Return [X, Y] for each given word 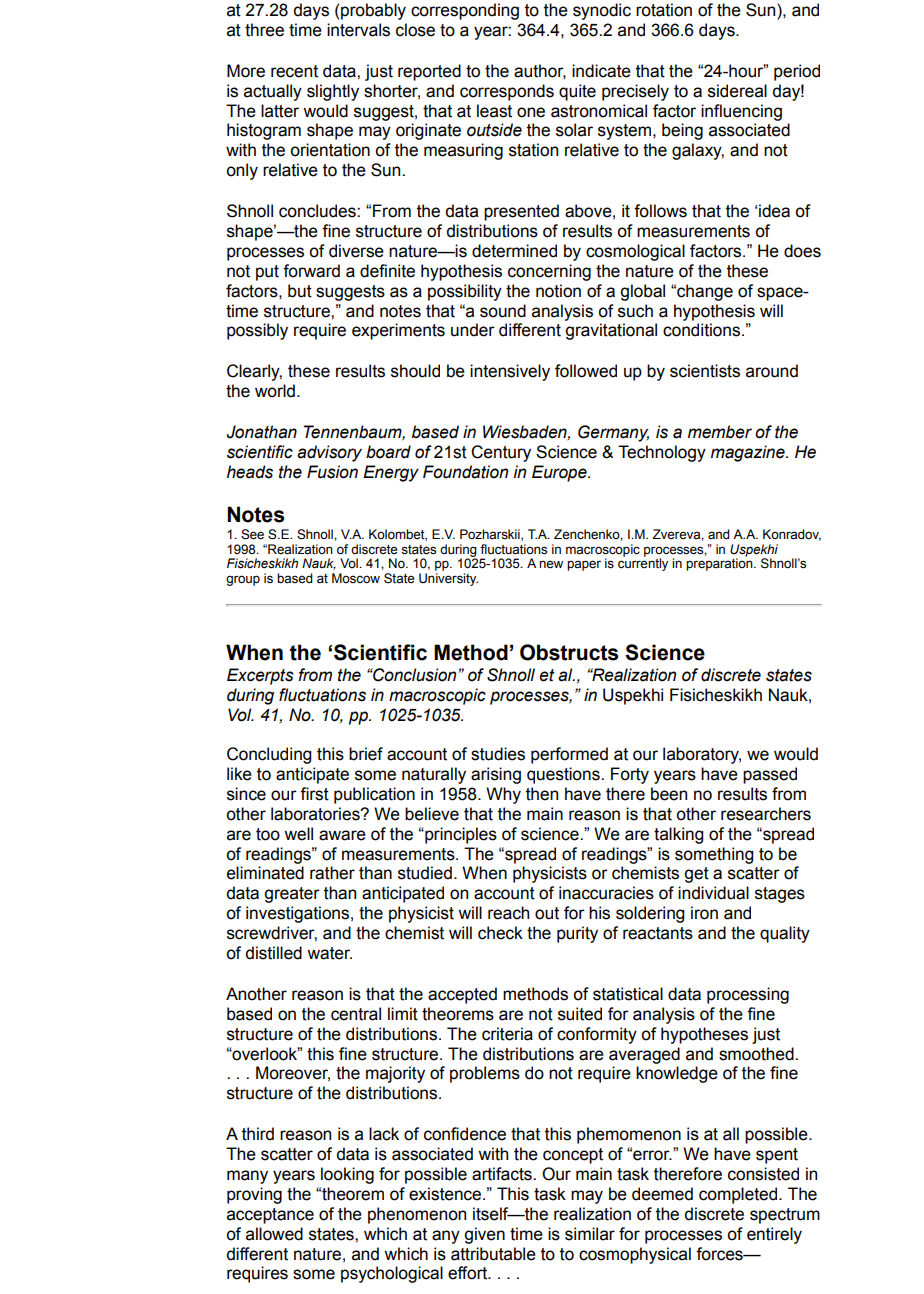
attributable [493, 1254]
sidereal [737, 91]
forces [720, 1254]
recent [294, 71]
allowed [274, 1234]
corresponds [507, 92]
